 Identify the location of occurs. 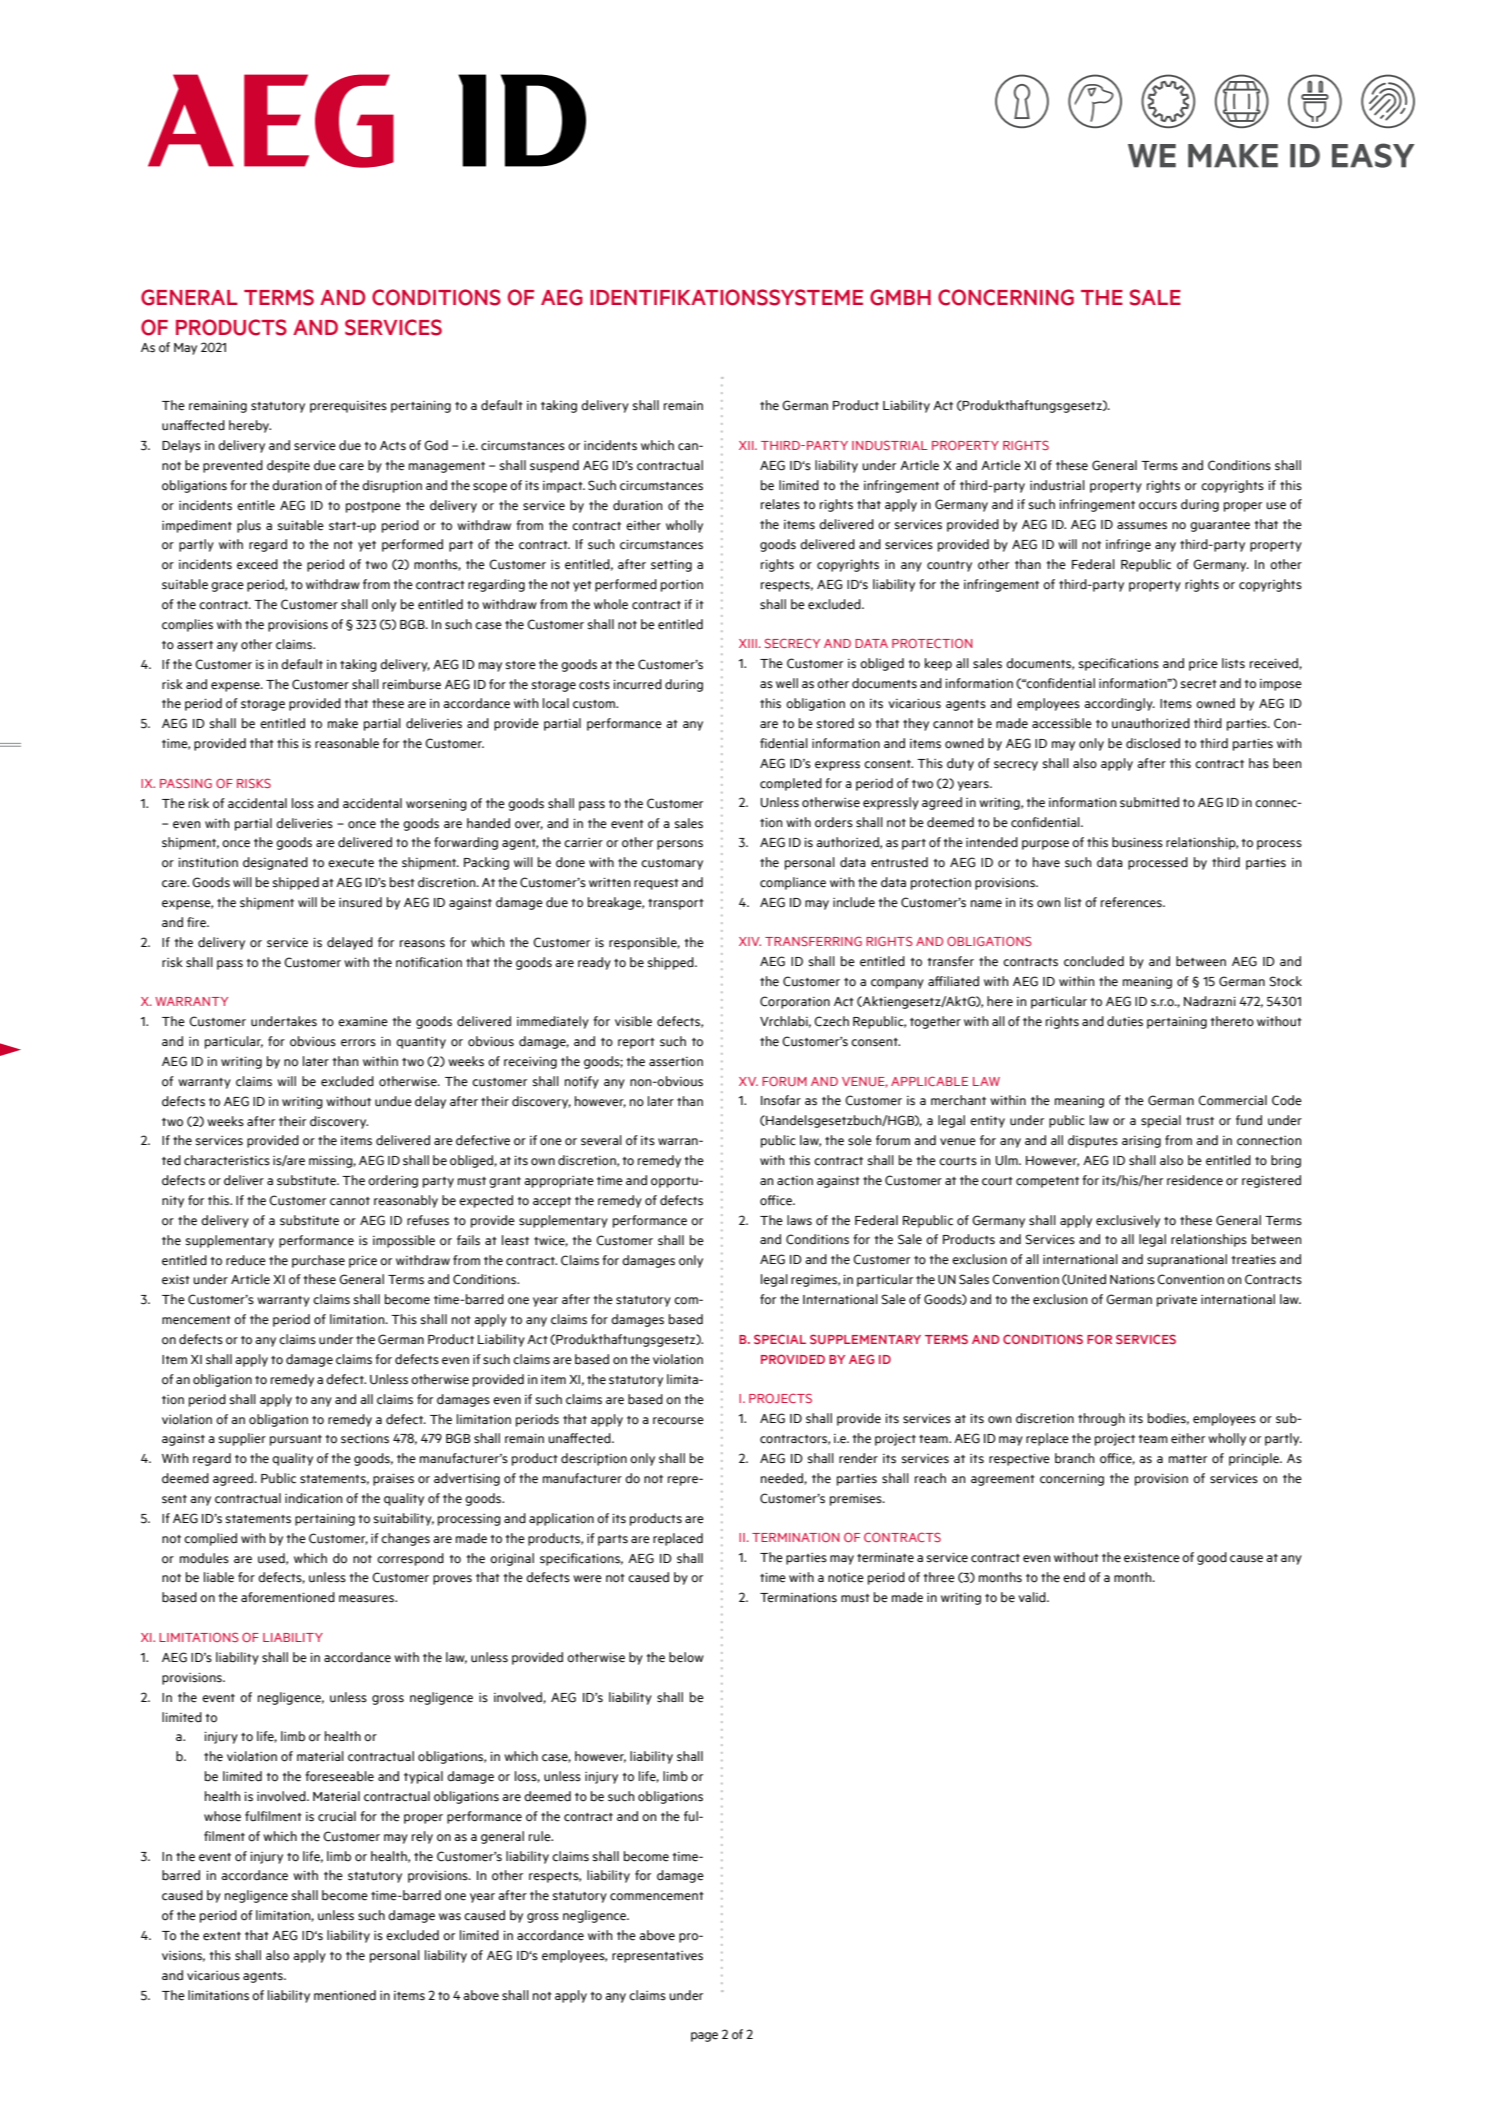
(1158, 506).
